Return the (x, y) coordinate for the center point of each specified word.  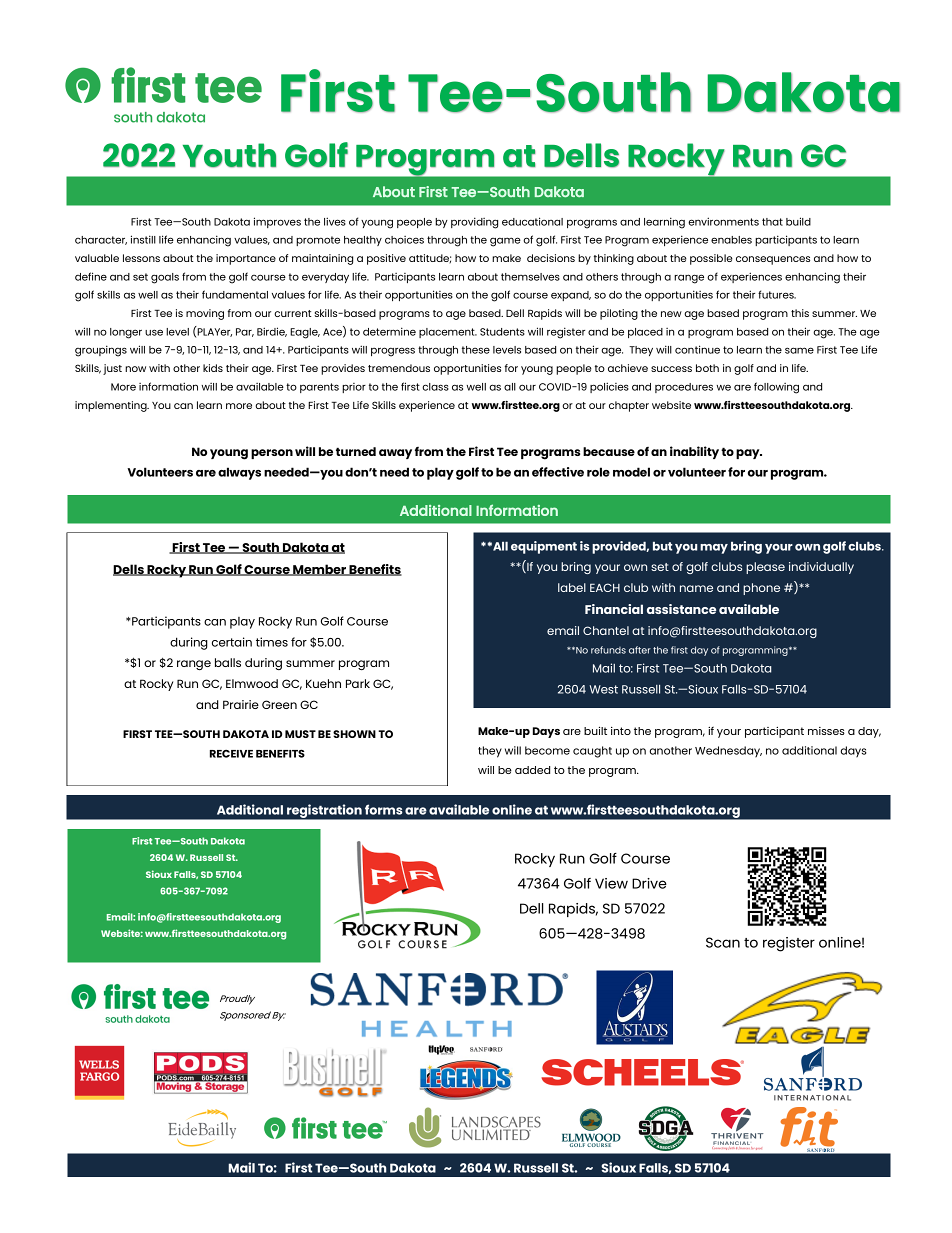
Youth (229, 155)
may (714, 549)
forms (384, 809)
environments (723, 221)
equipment (544, 547)
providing (474, 223)
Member (319, 570)
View (611, 883)
